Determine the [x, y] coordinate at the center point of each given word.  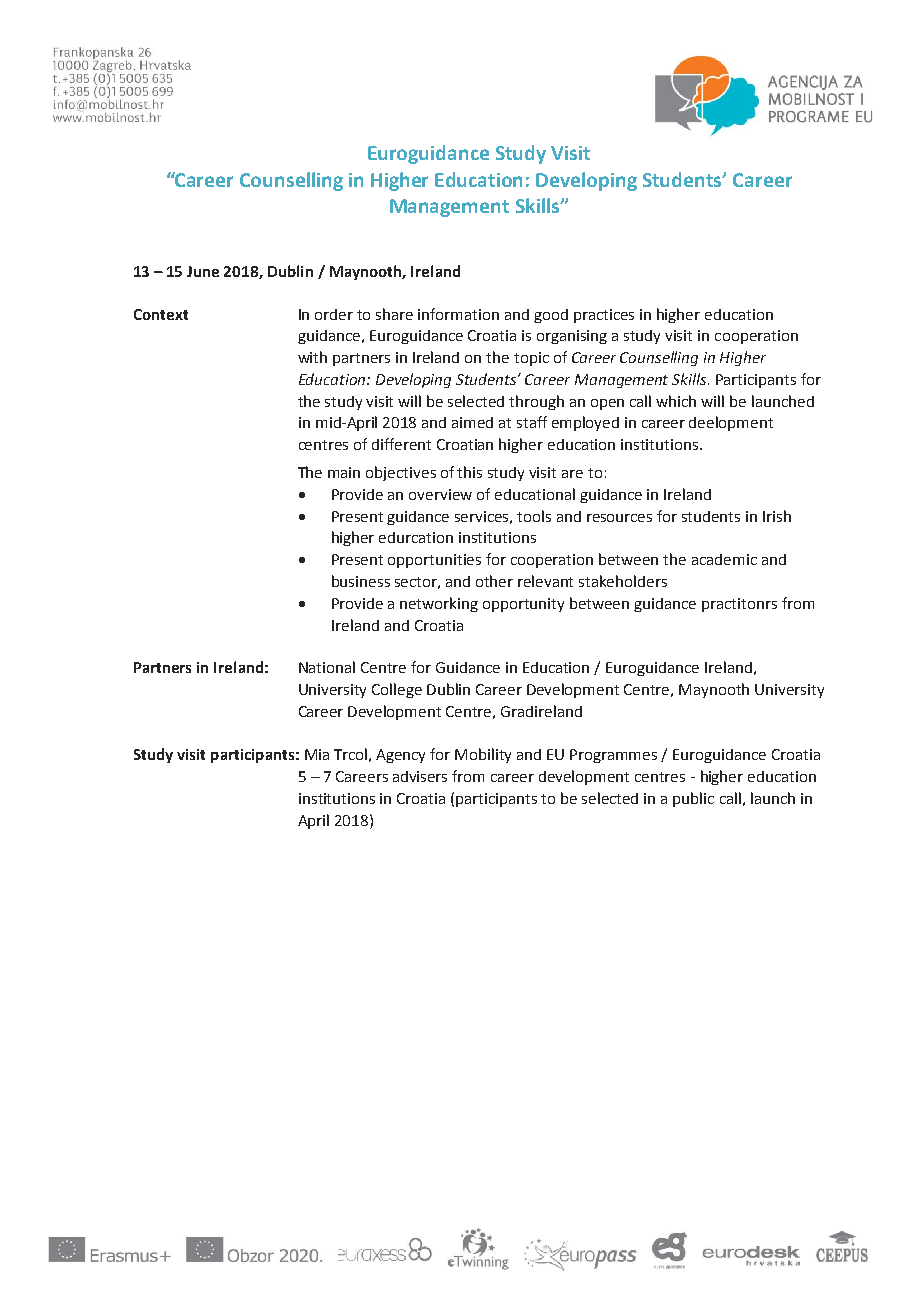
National [327, 667]
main [344, 472]
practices [604, 316]
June [203, 271]
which [676, 401]
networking [439, 604]
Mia [317, 754]
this [469, 472]
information [458, 314]
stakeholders [623, 581]
